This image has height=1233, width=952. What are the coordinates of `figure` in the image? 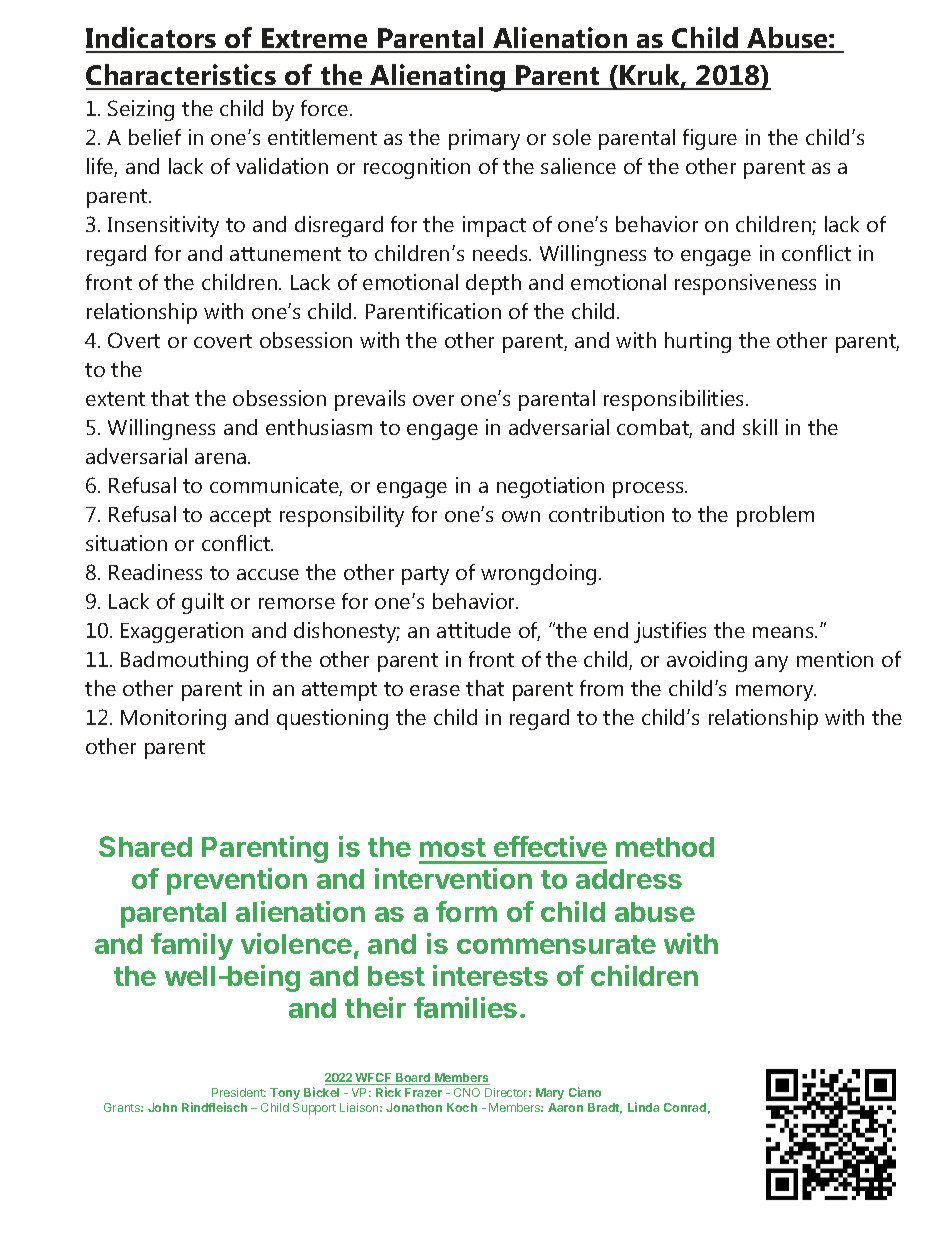 It's located at (710, 139).
